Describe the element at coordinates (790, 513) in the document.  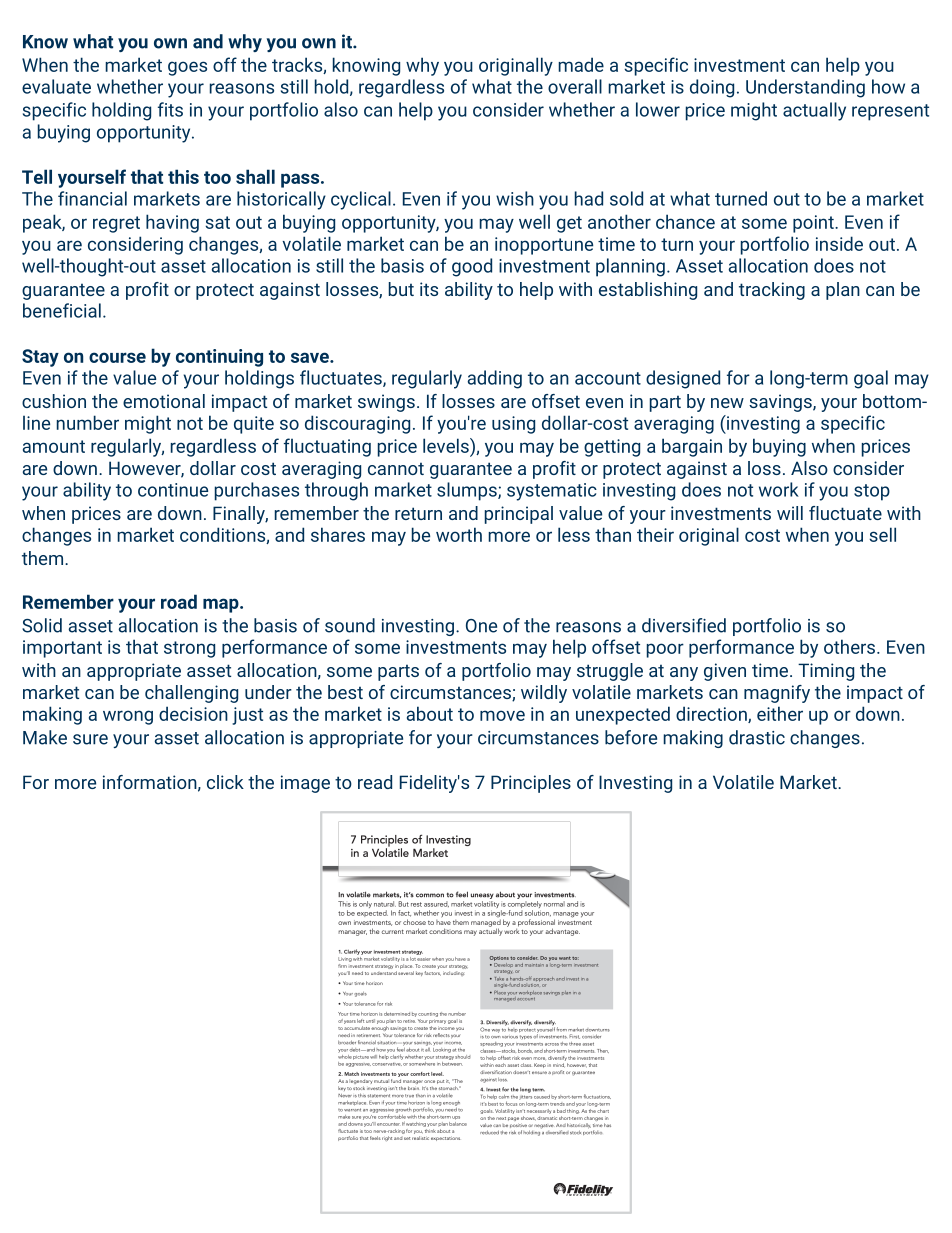
I see `will` at that location.
